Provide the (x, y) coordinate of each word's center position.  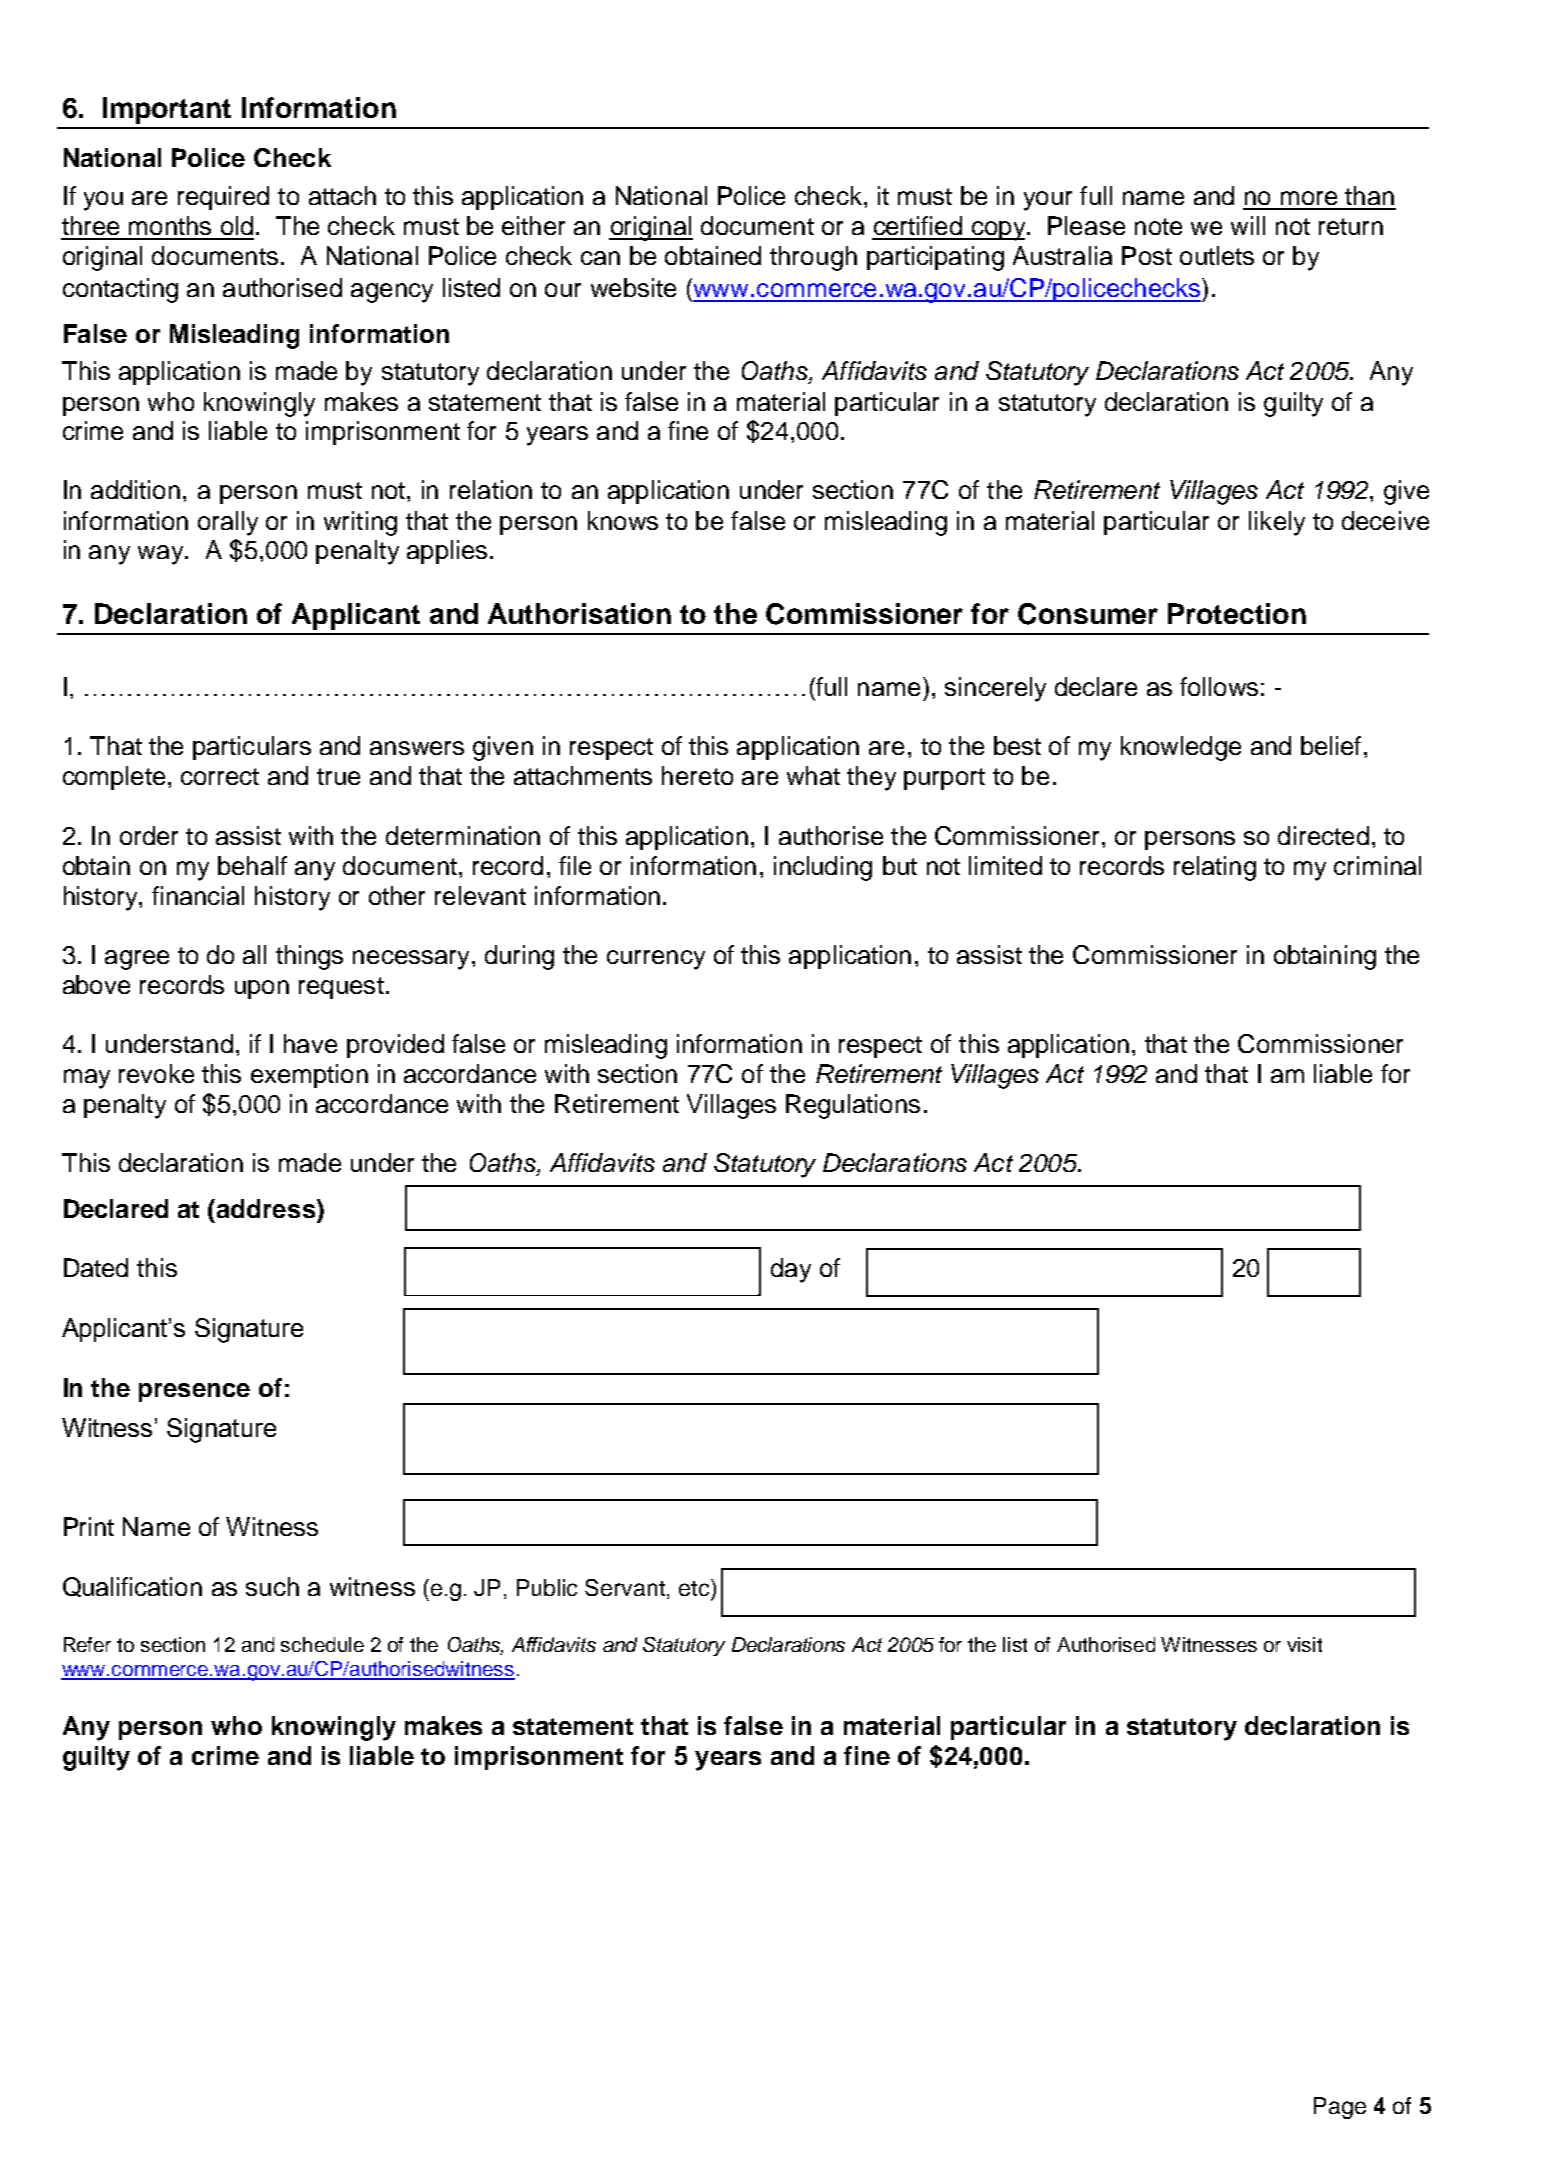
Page (1340, 2108)
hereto (697, 775)
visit (1304, 1644)
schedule (322, 1644)
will (1248, 225)
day (791, 1270)
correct (220, 776)
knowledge (1181, 748)
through (813, 258)
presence (194, 1392)
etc (695, 1587)
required (223, 198)
